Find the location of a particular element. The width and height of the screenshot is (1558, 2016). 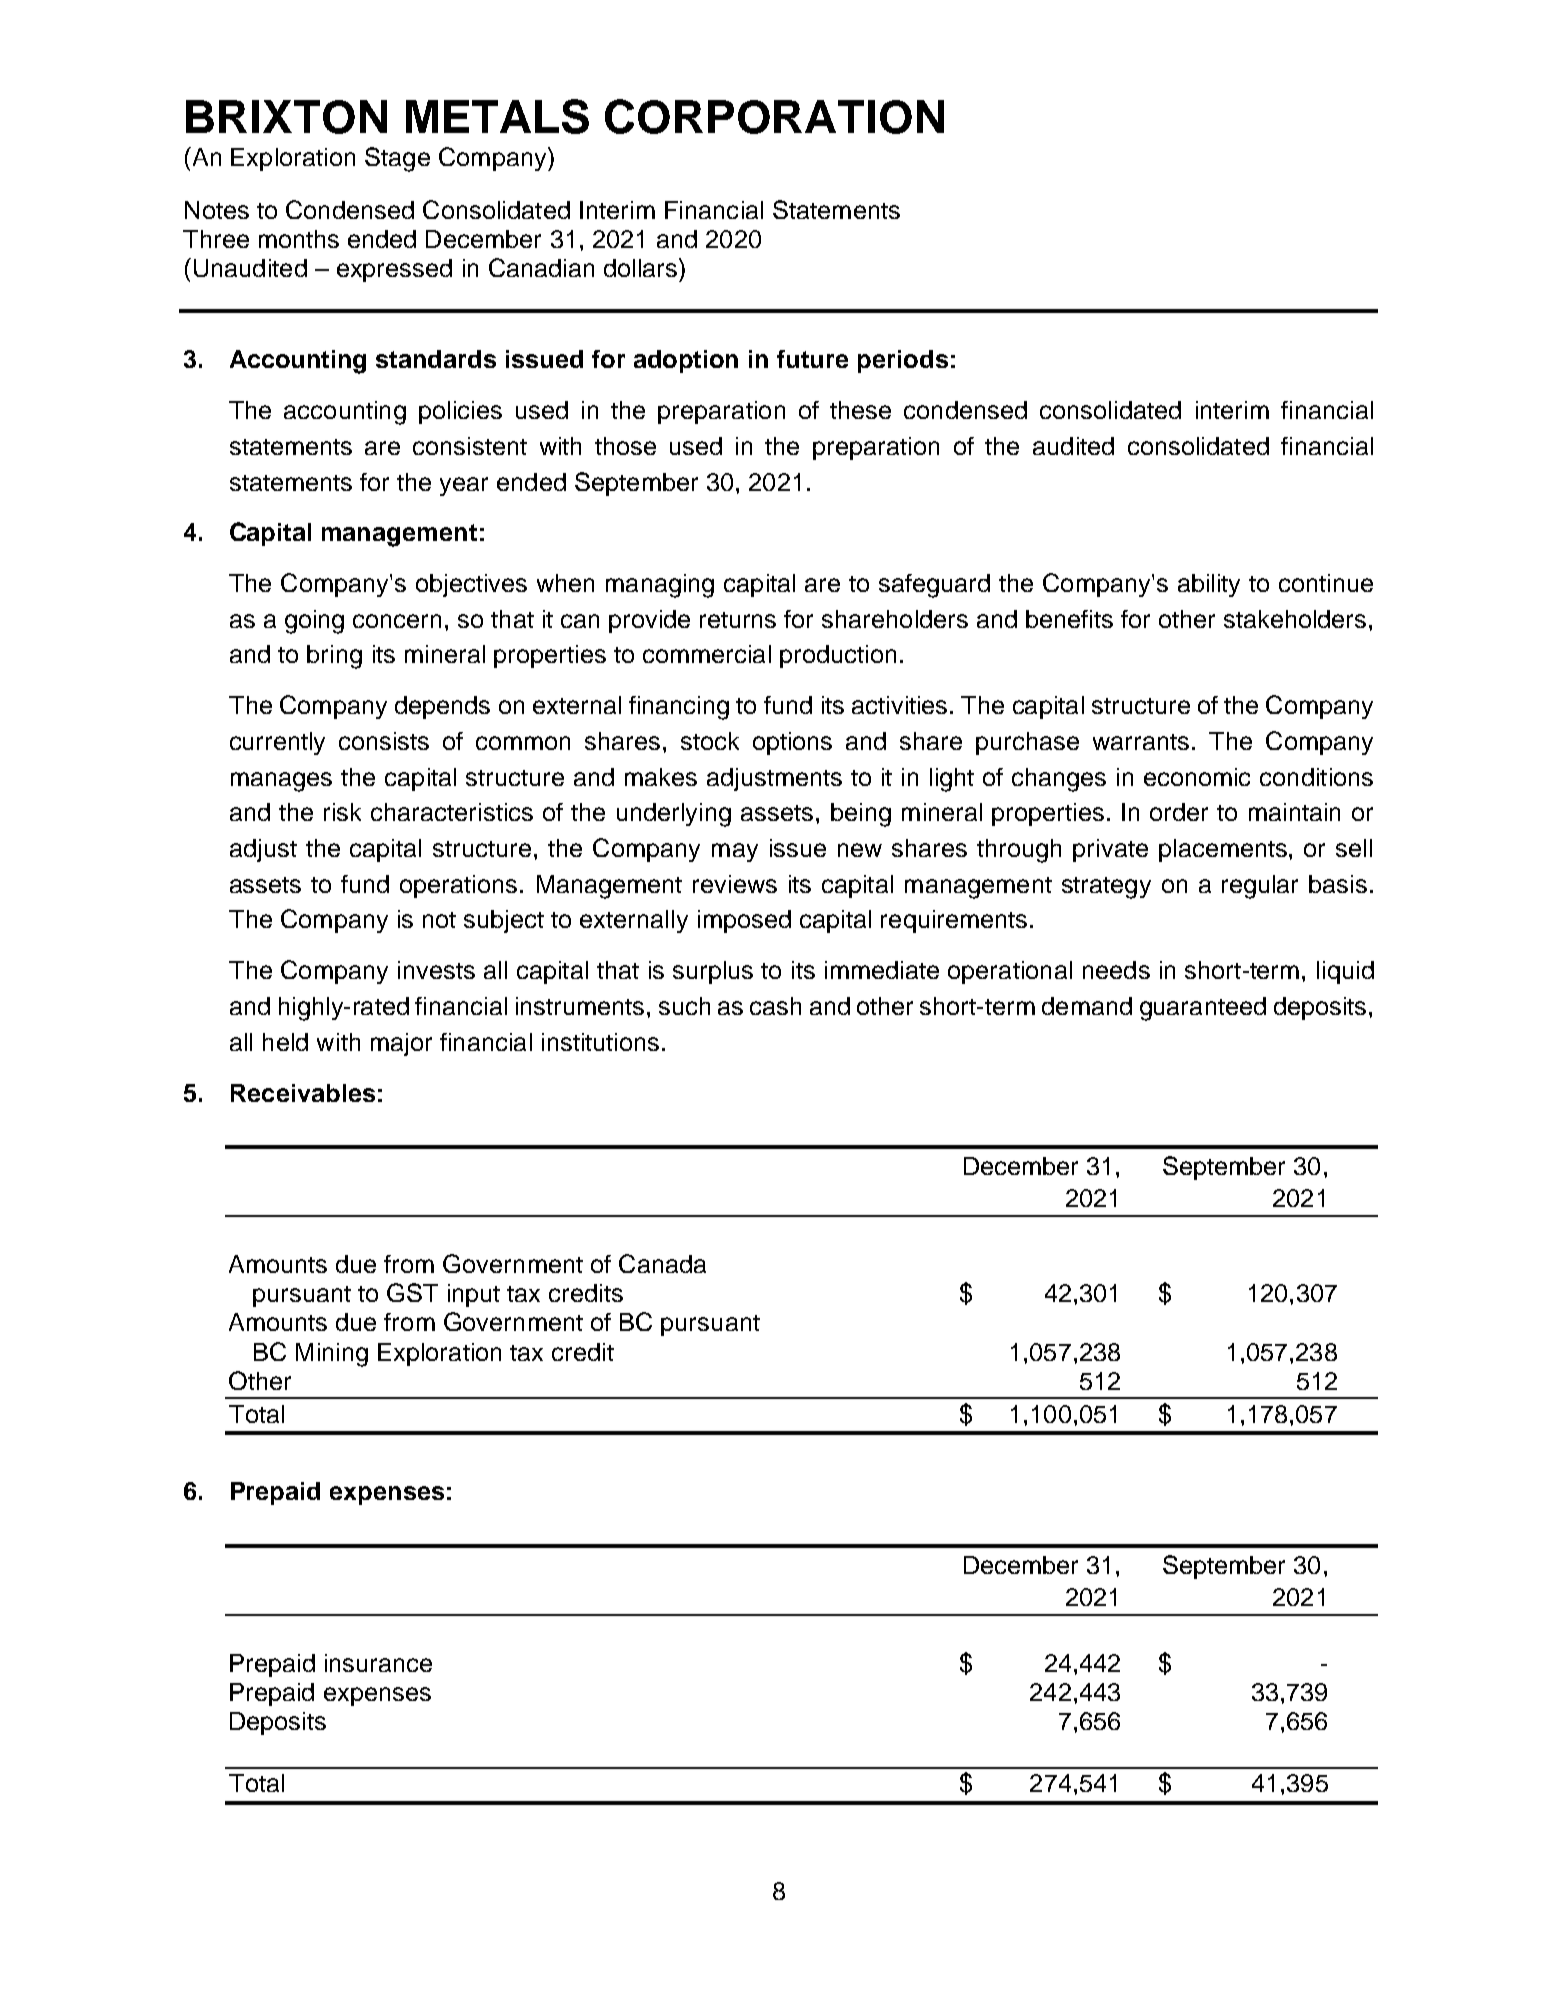

CORPORATION is located at coordinates (774, 116).
